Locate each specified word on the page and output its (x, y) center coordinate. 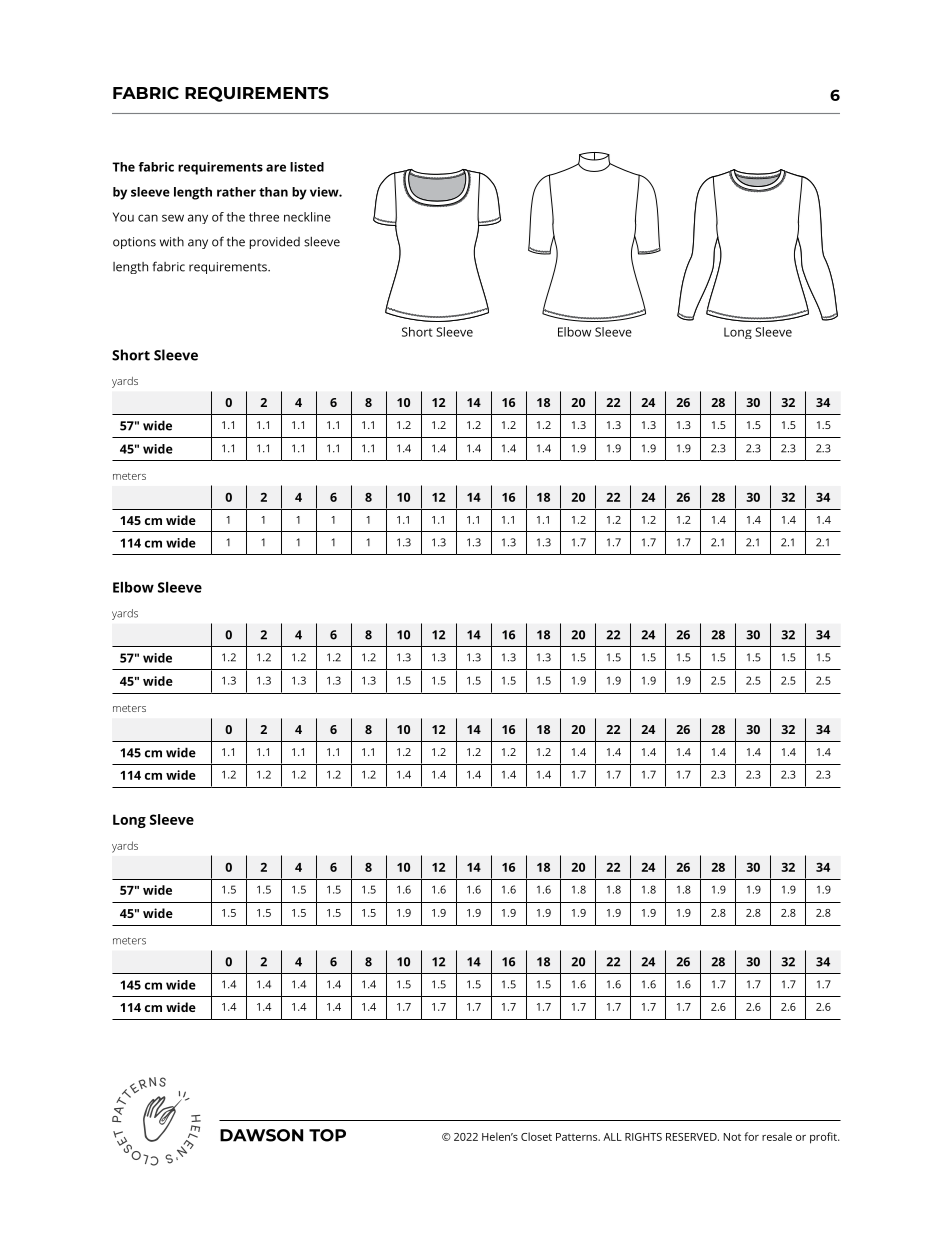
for (751, 1136)
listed (307, 167)
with (172, 242)
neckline (307, 217)
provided (275, 242)
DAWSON (261, 1135)
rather (236, 192)
